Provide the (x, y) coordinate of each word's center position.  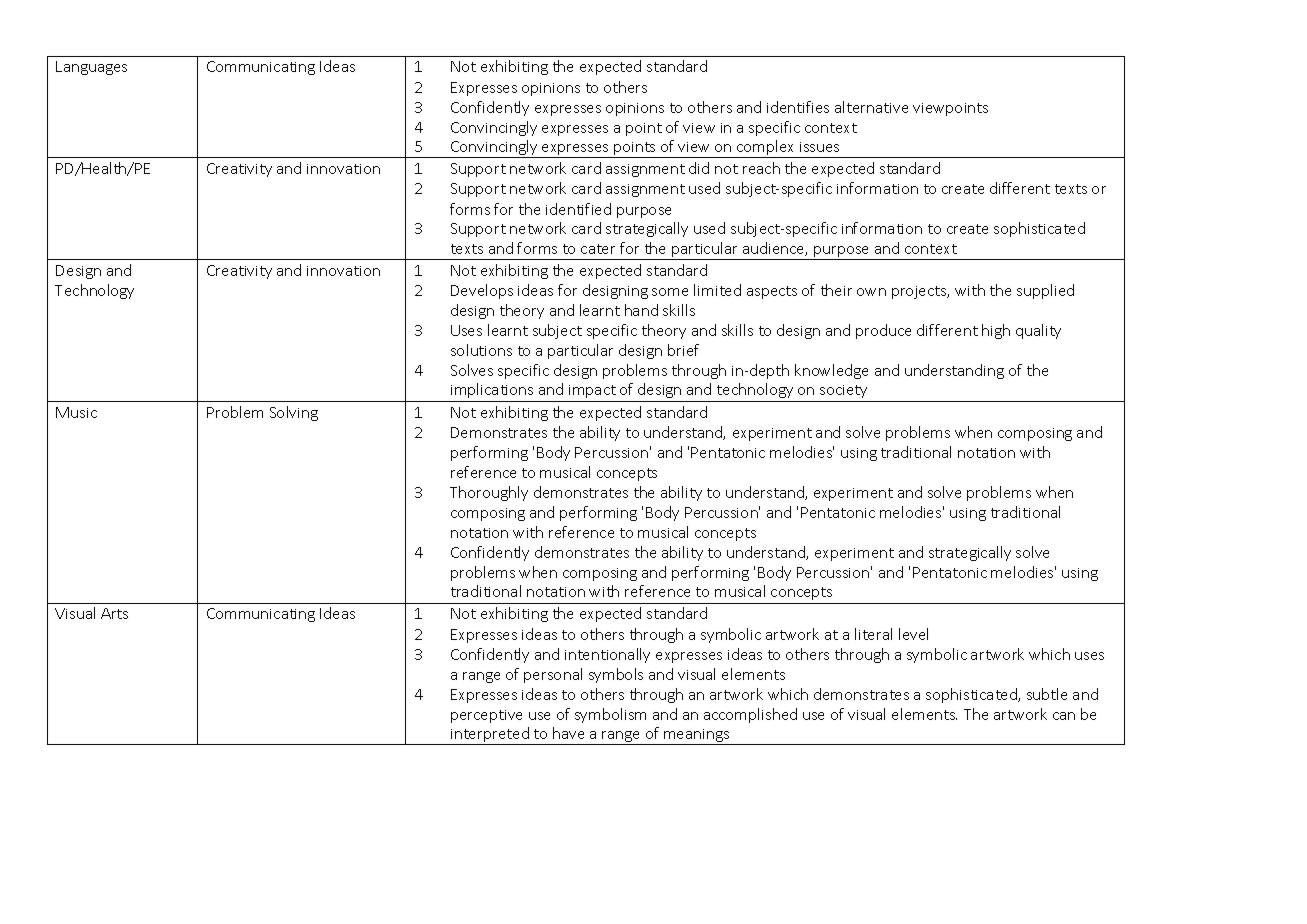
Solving (294, 413)
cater (598, 249)
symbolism (610, 715)
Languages (91, 68)
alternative (871, 107)
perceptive (486, 716)
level (913, 634)
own (871, 292)
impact (592, 391)
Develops (482, 291)
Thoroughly (489, 493)
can (1064, 716)
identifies (798, 107)
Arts (114, 613)
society (843, 391)
